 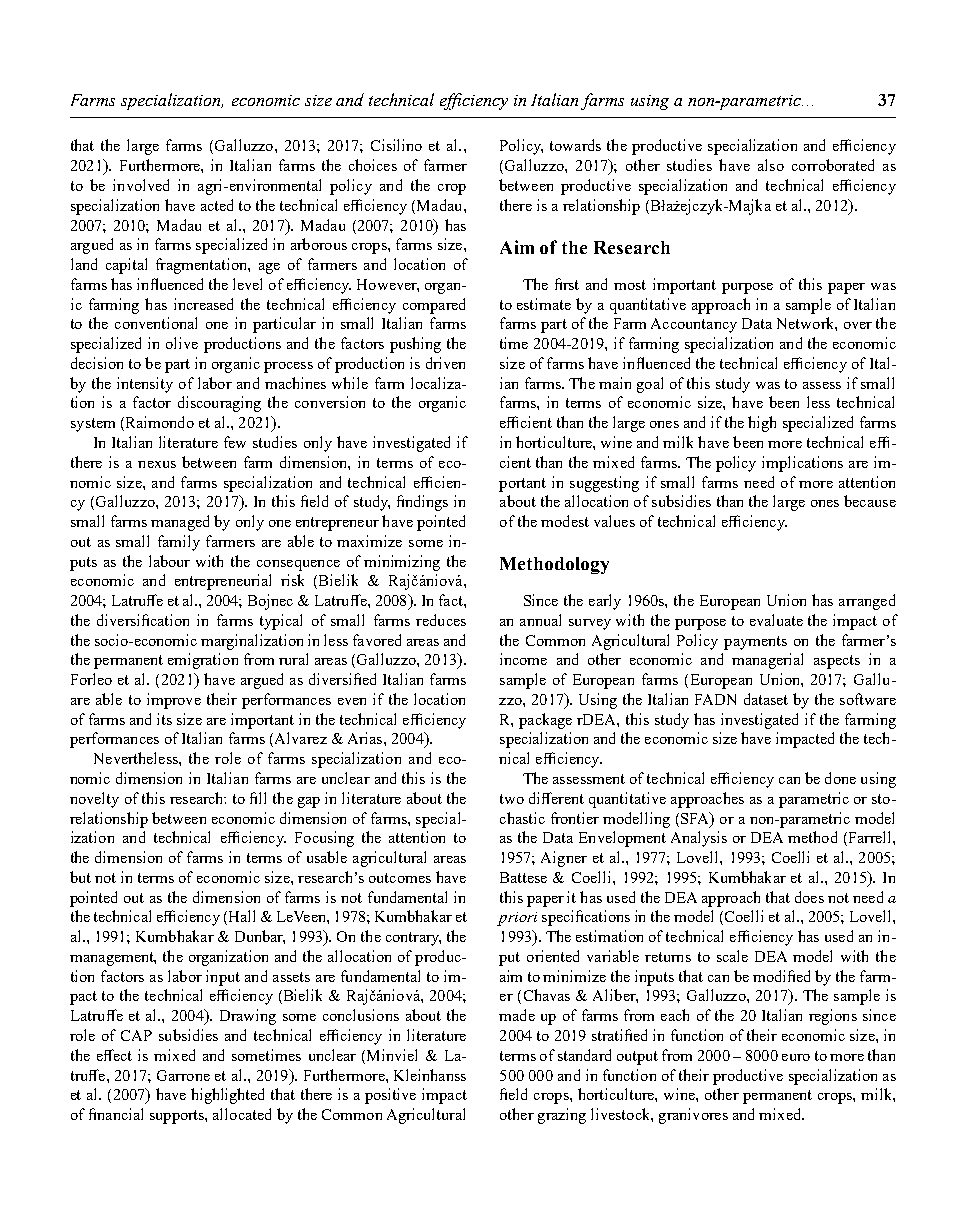 I want to click on involved, so click(x=141, y=185).
